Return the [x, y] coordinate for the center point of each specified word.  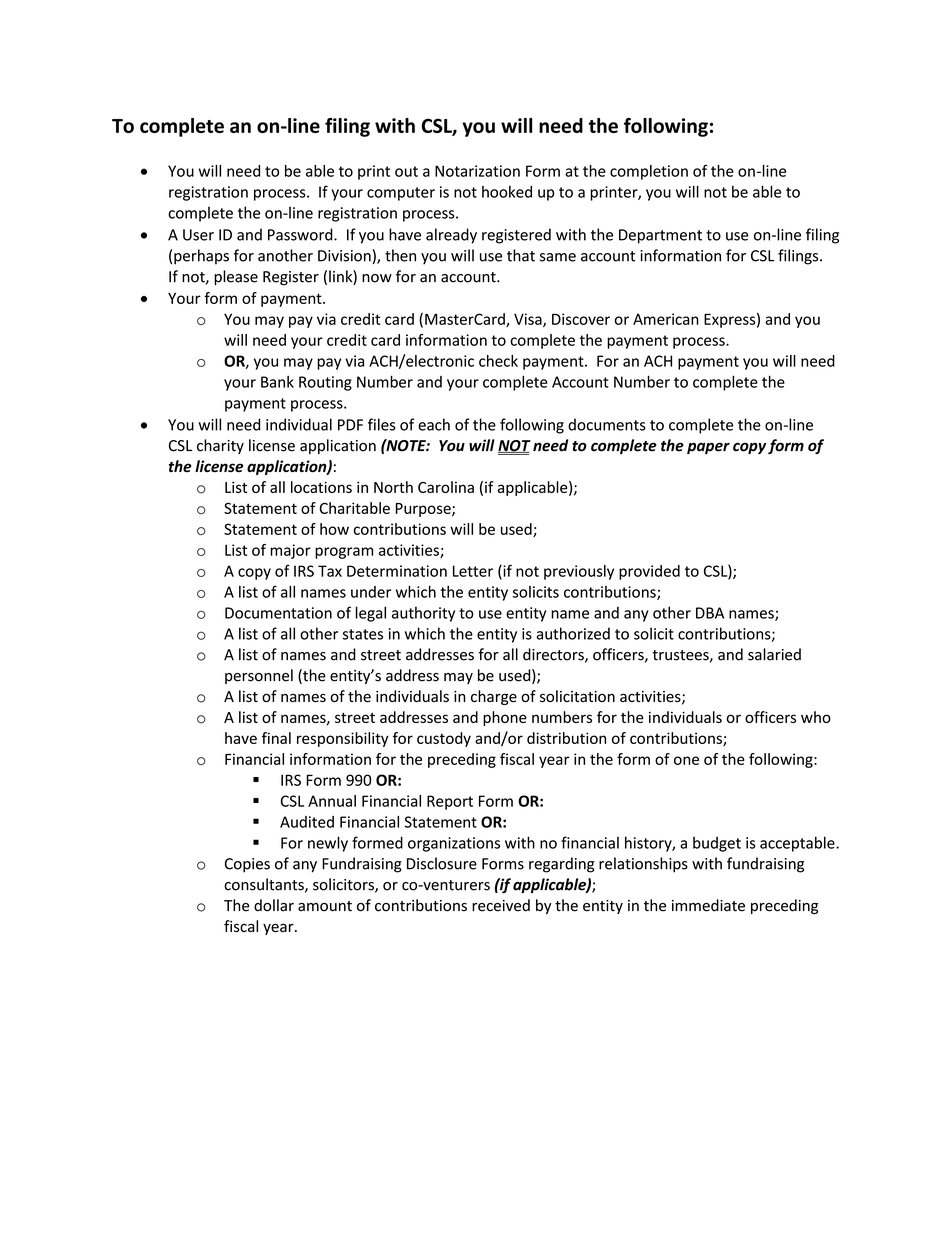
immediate [708, 905]
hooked [507, 192]
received [501, 905]
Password [301, 234]
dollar [274, 905]
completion [649, 172]
